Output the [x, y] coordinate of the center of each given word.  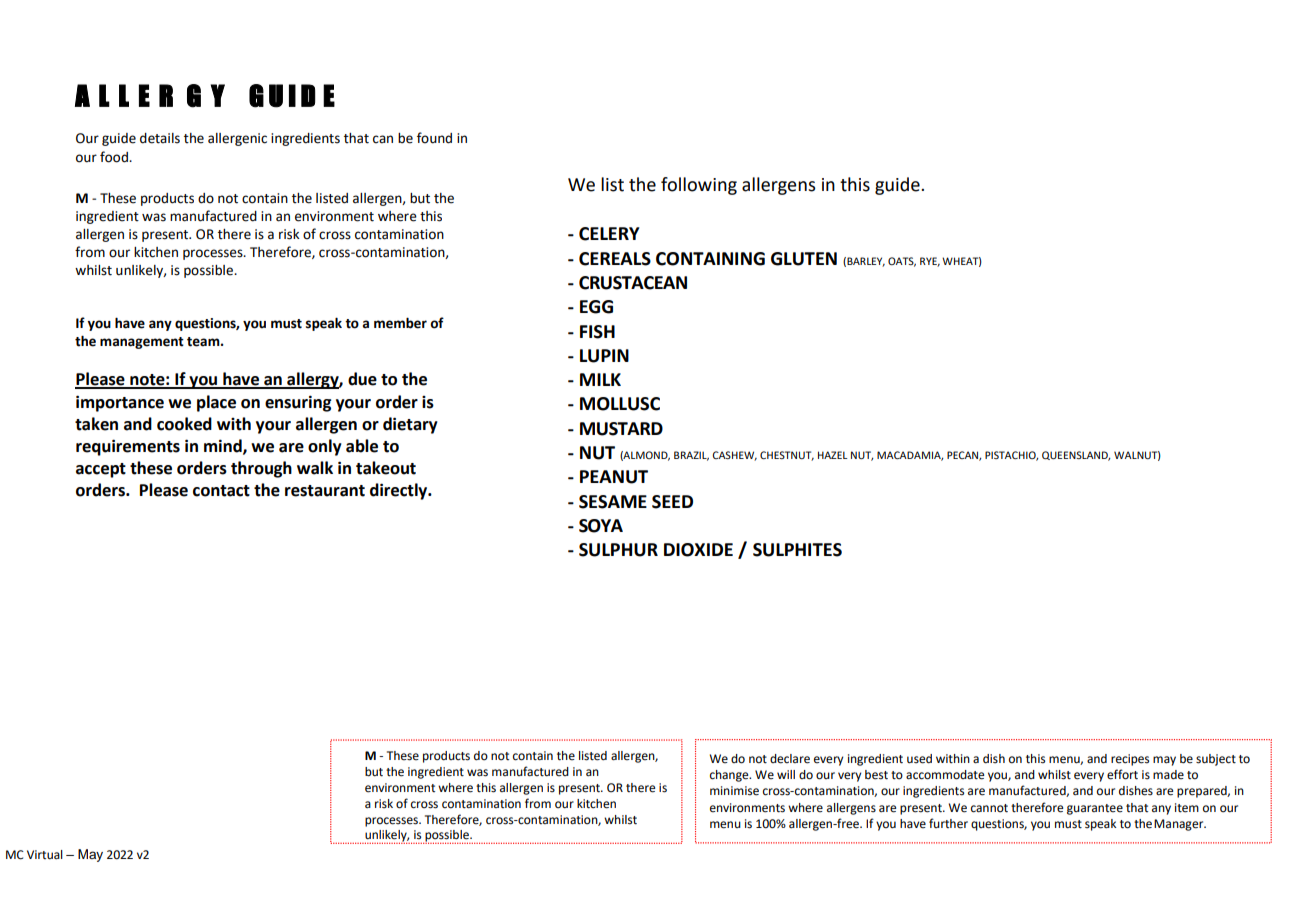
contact [221, 491]
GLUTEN [804, 259]
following [699, 186]
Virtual [45, 855]
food [115, 157]
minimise [734, 791]
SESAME [613, 502]
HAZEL [833, 455]
